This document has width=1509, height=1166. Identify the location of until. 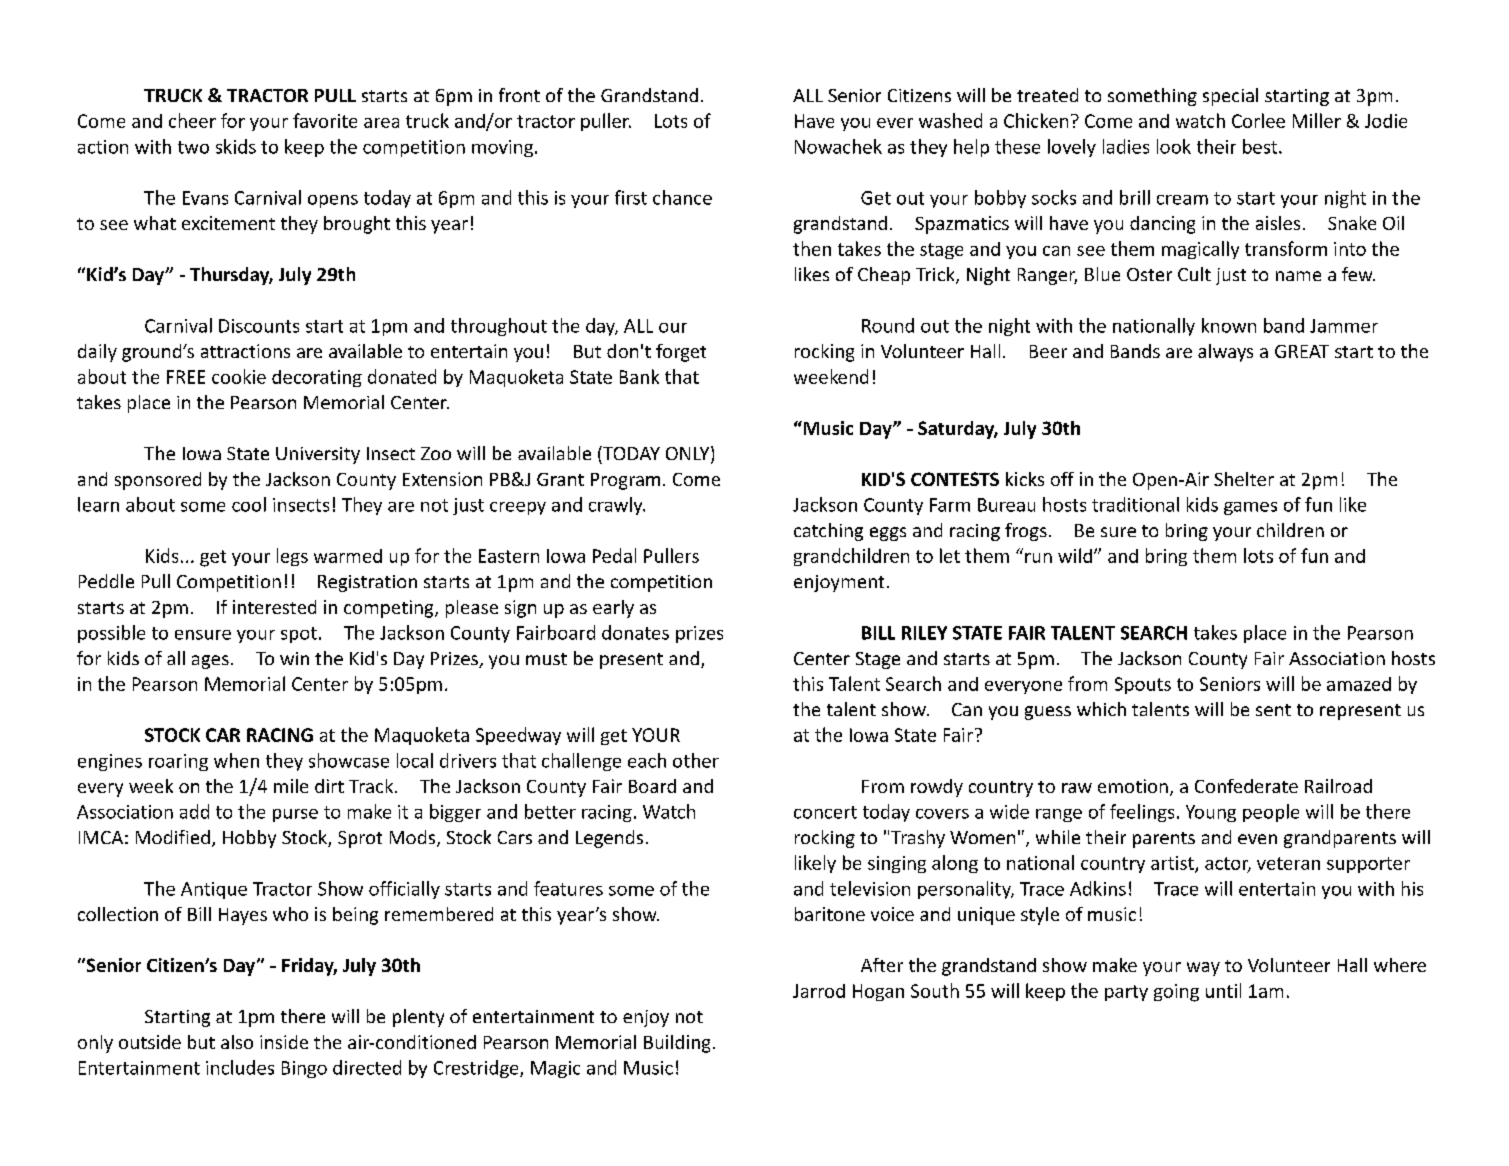
(1223, 990).
